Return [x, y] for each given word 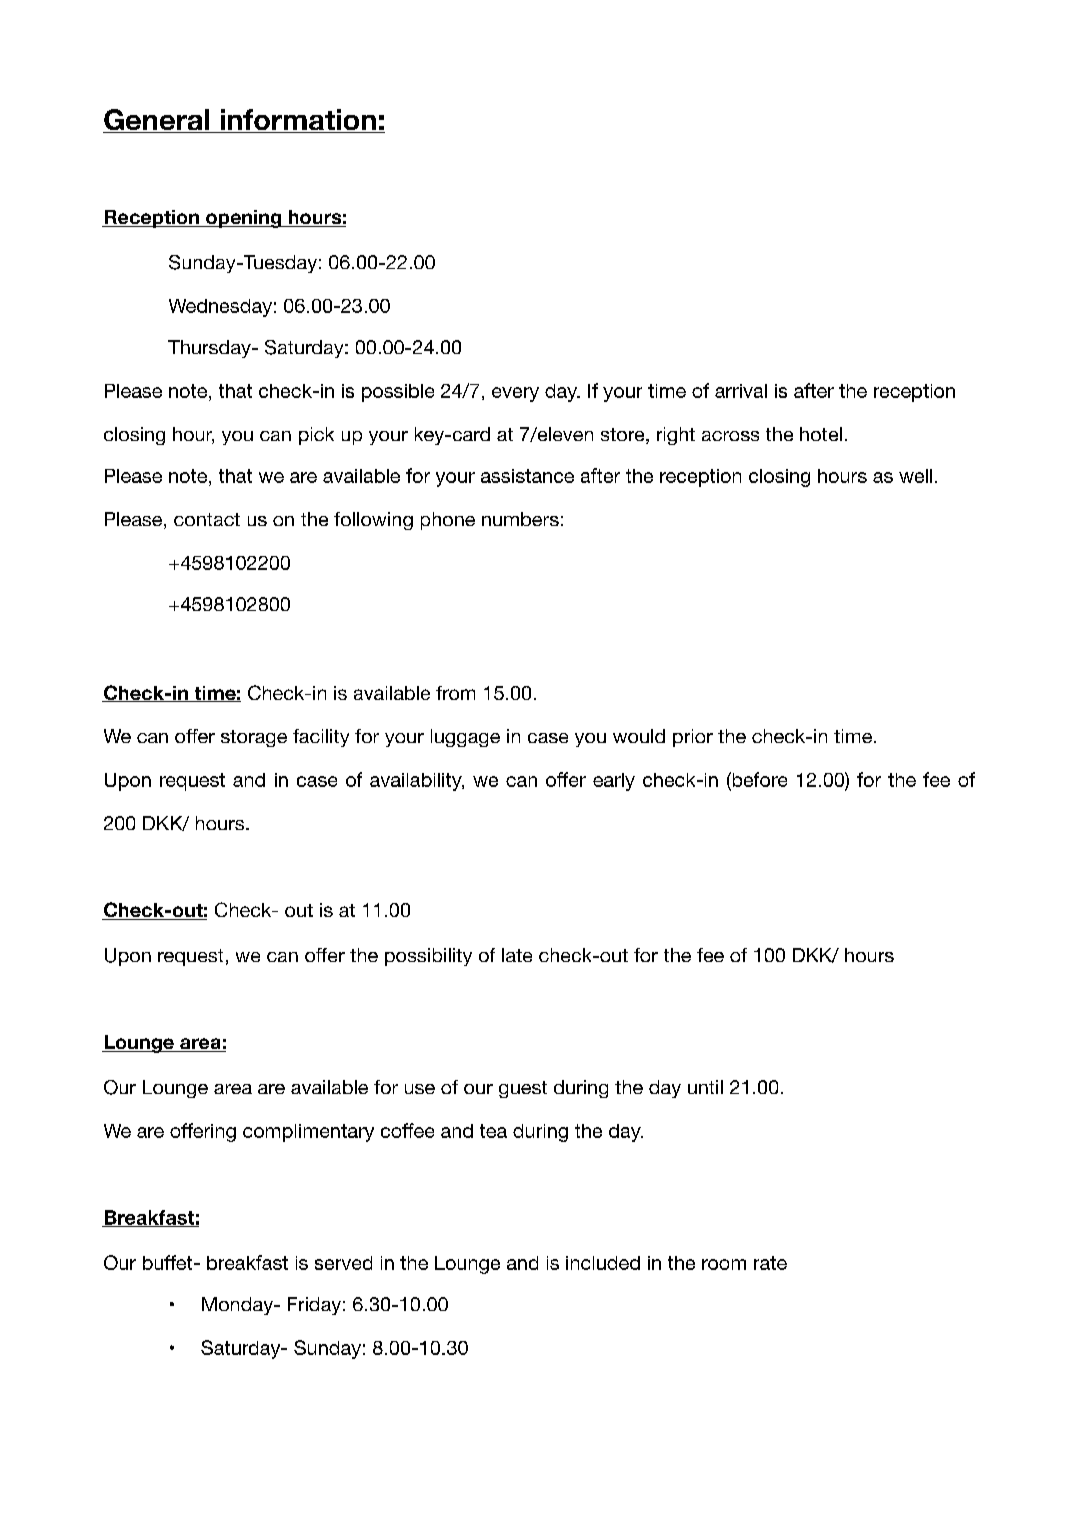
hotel [821, 434]
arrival [741, 391]
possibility [428, 957]
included [603, 1263]
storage [254, 738]
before [758, 779]
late [517, 955]
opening [243, 219]
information [298, 121]
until [705, 1087]
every [515, 394]
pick [316, 436]
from [455, 693]
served [343, 1263]
